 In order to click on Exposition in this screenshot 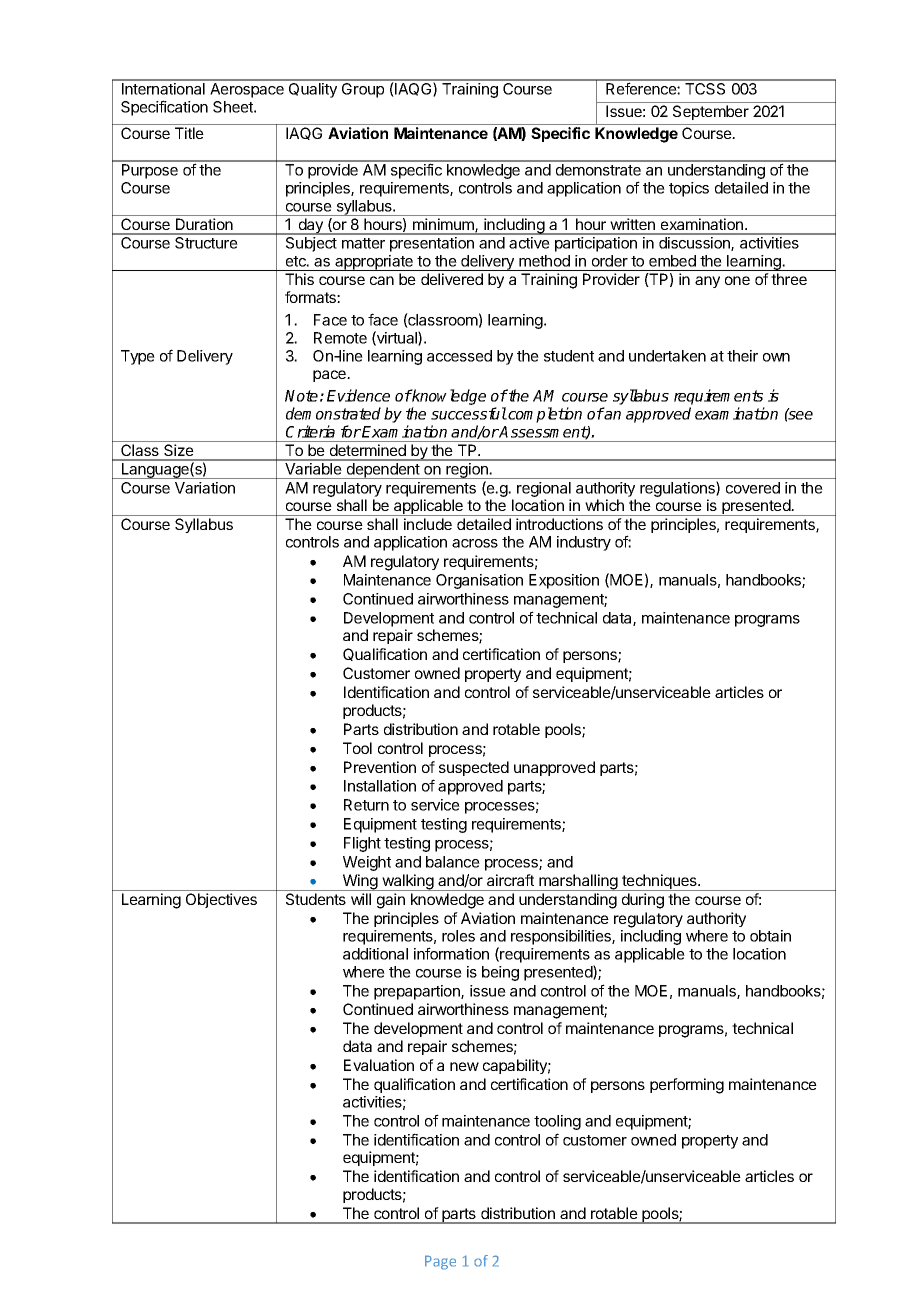, I will do `click(564, 581)`.
